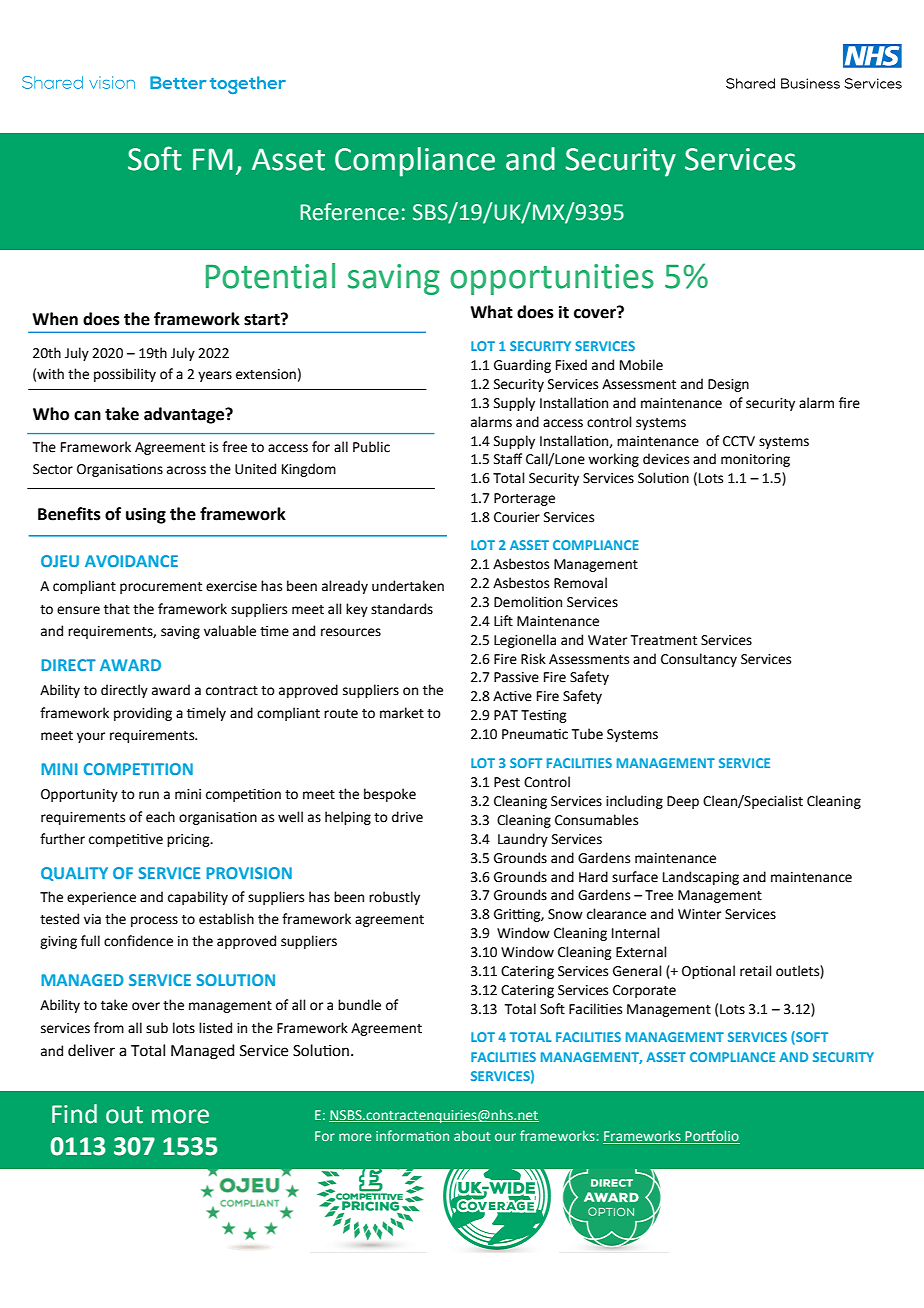 This page has height=1308, width=924. I want to click on information, so click(412, 1135).
